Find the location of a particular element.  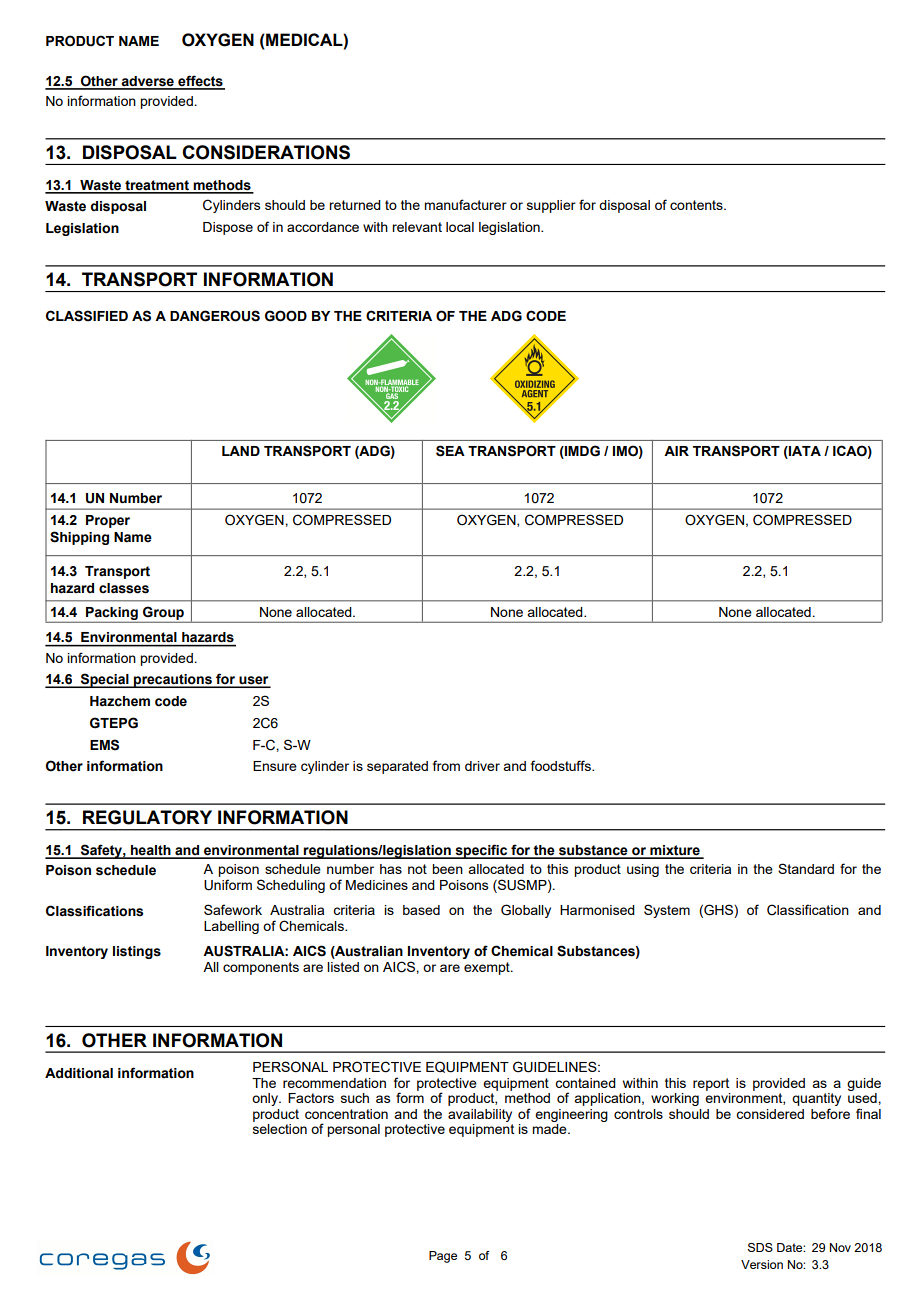

Dispose is located at coordinates (228, 228).
